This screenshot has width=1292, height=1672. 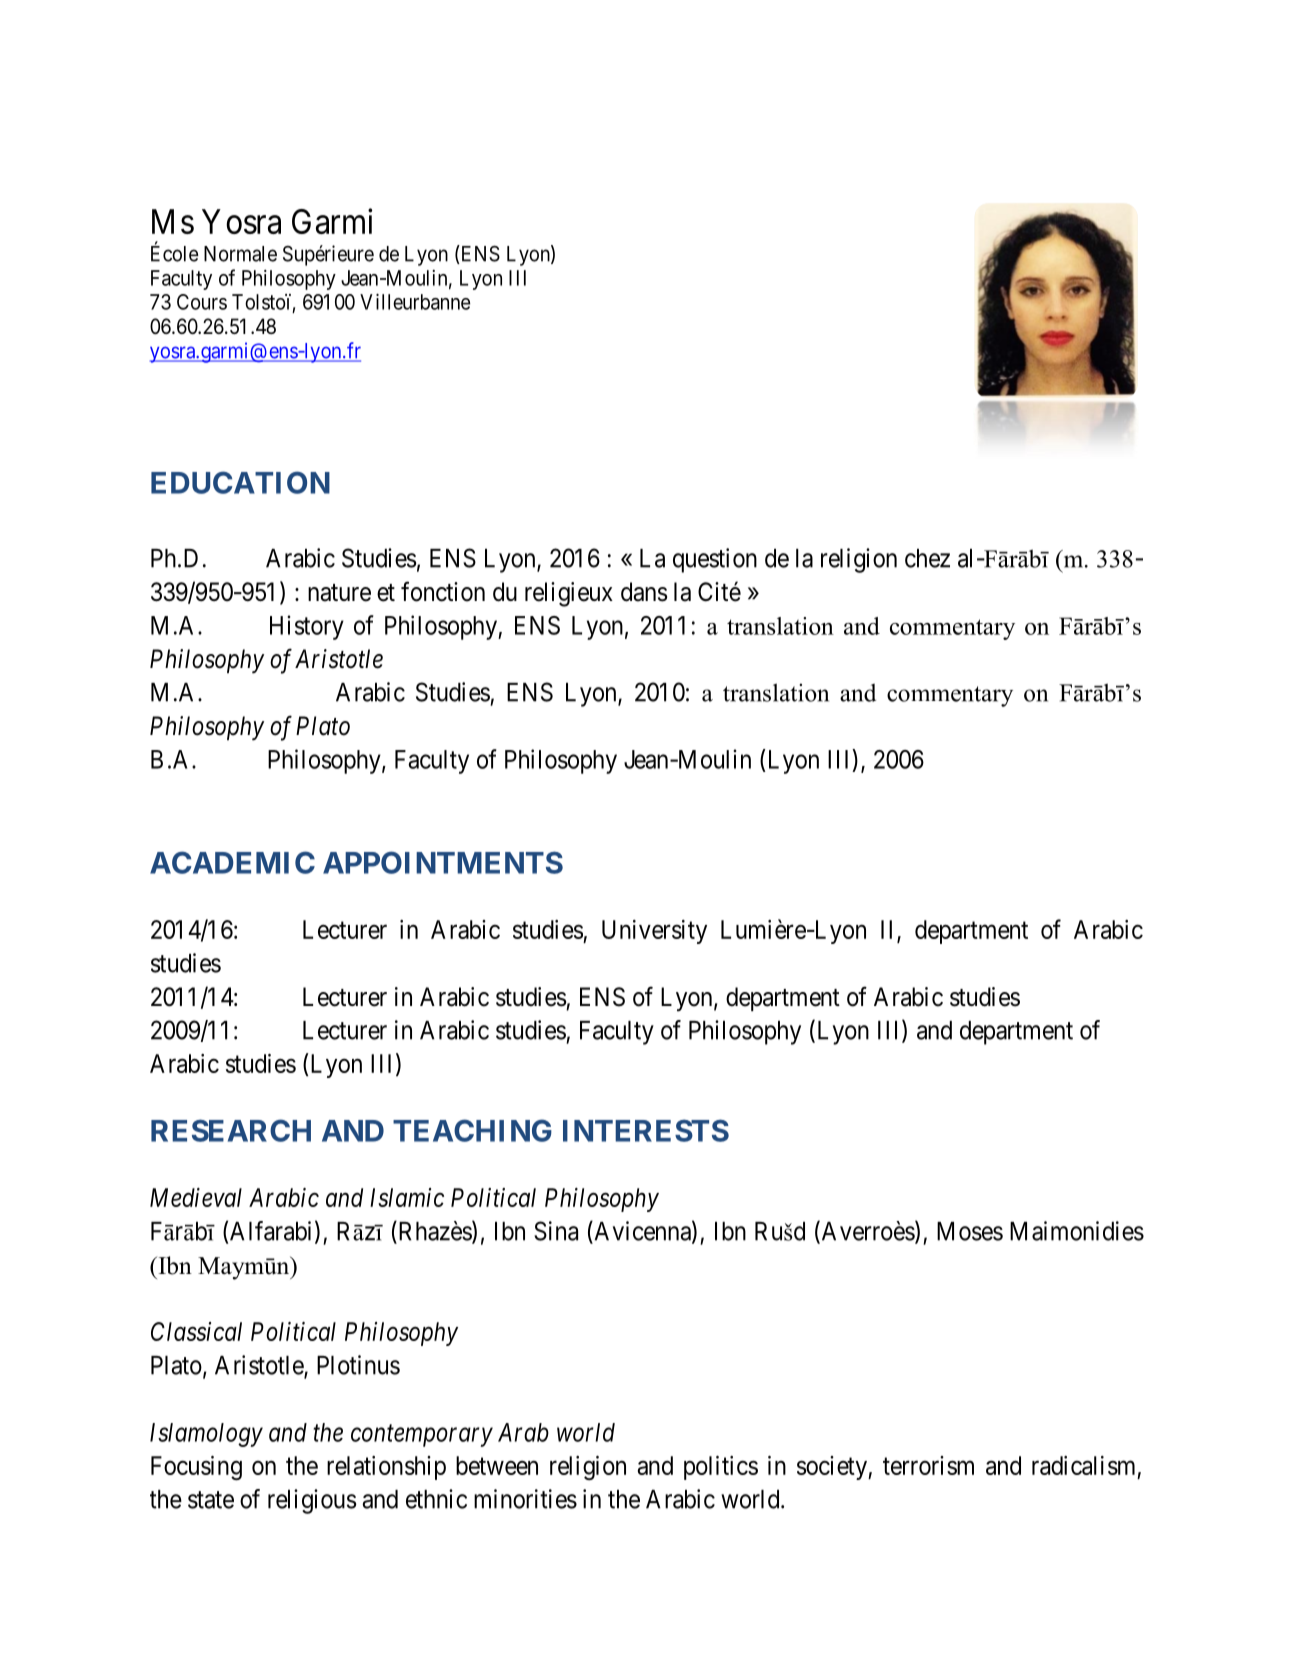 I want to click on chez, so click(x=927, y=558).
